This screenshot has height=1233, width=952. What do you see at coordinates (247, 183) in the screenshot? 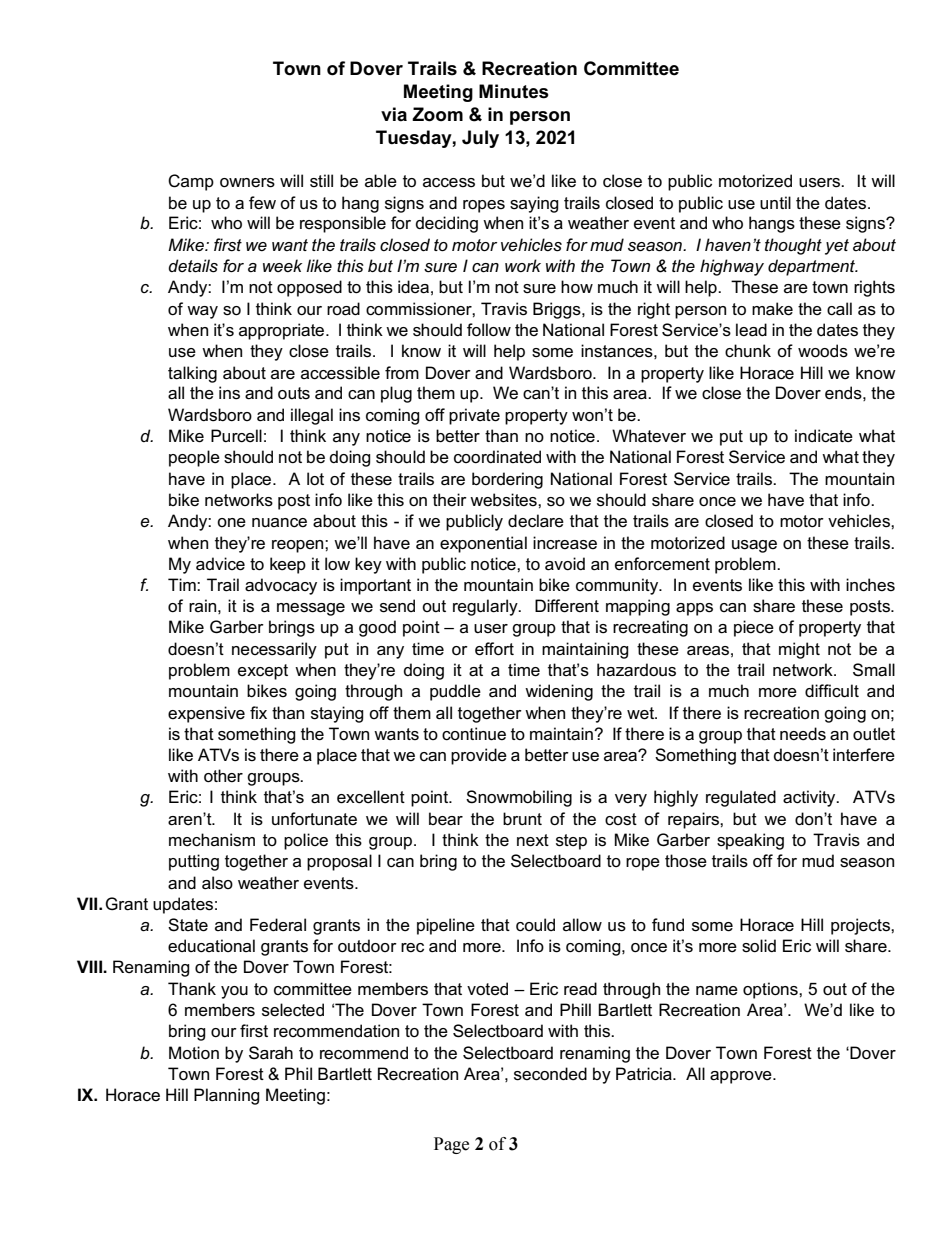
I see `owners` at bounding box center [247, 183].
